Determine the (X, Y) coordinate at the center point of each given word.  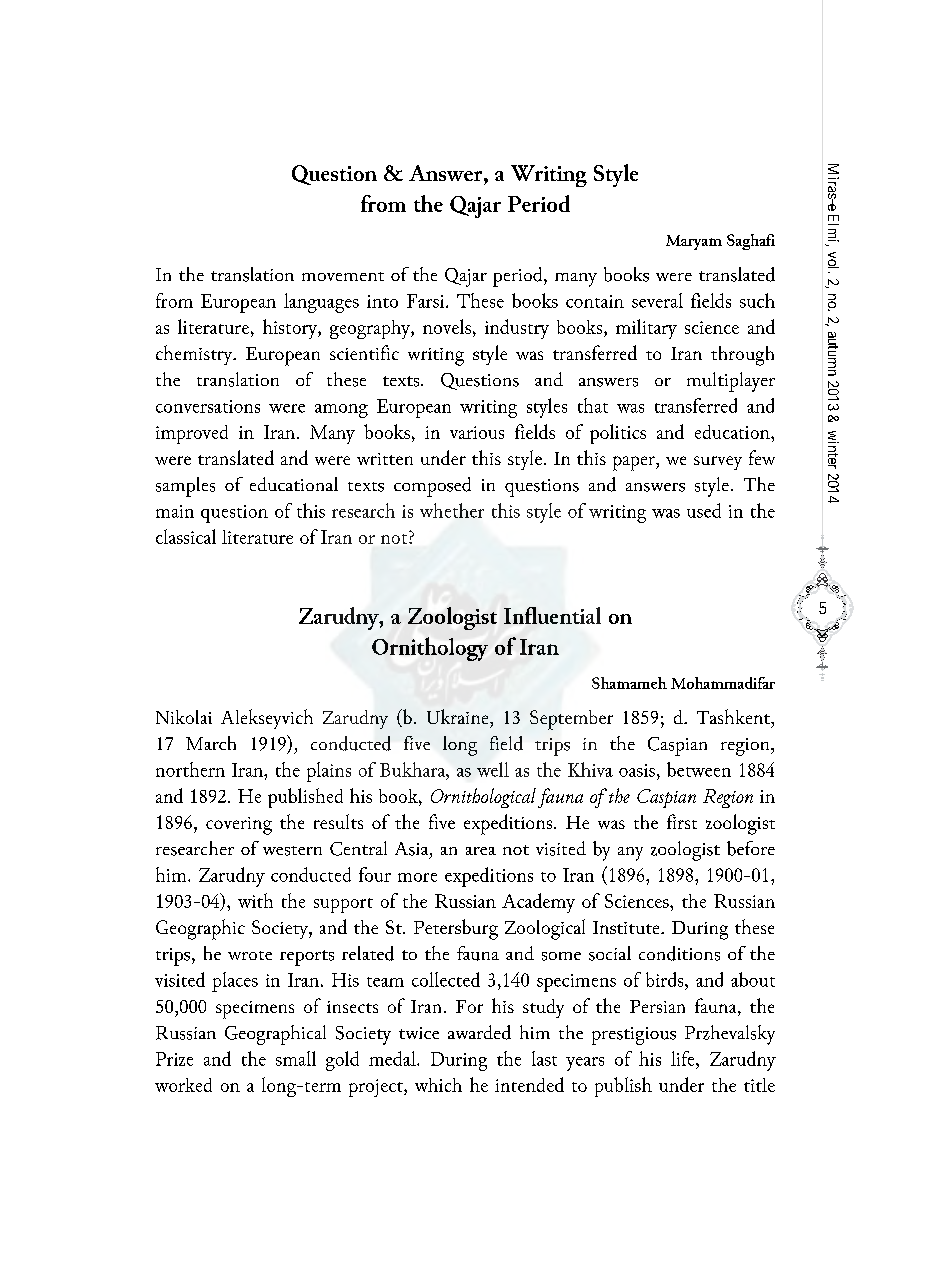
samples (185, 487)
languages (321, 303)
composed (432, 487)
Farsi (427, 301)
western (292, 851)
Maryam (694, 242)
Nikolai (184, 717)
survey (718, 463)
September (571, 720)
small (296, 1058)
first (682, 821)
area (481, 851)
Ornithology (430, 649)
